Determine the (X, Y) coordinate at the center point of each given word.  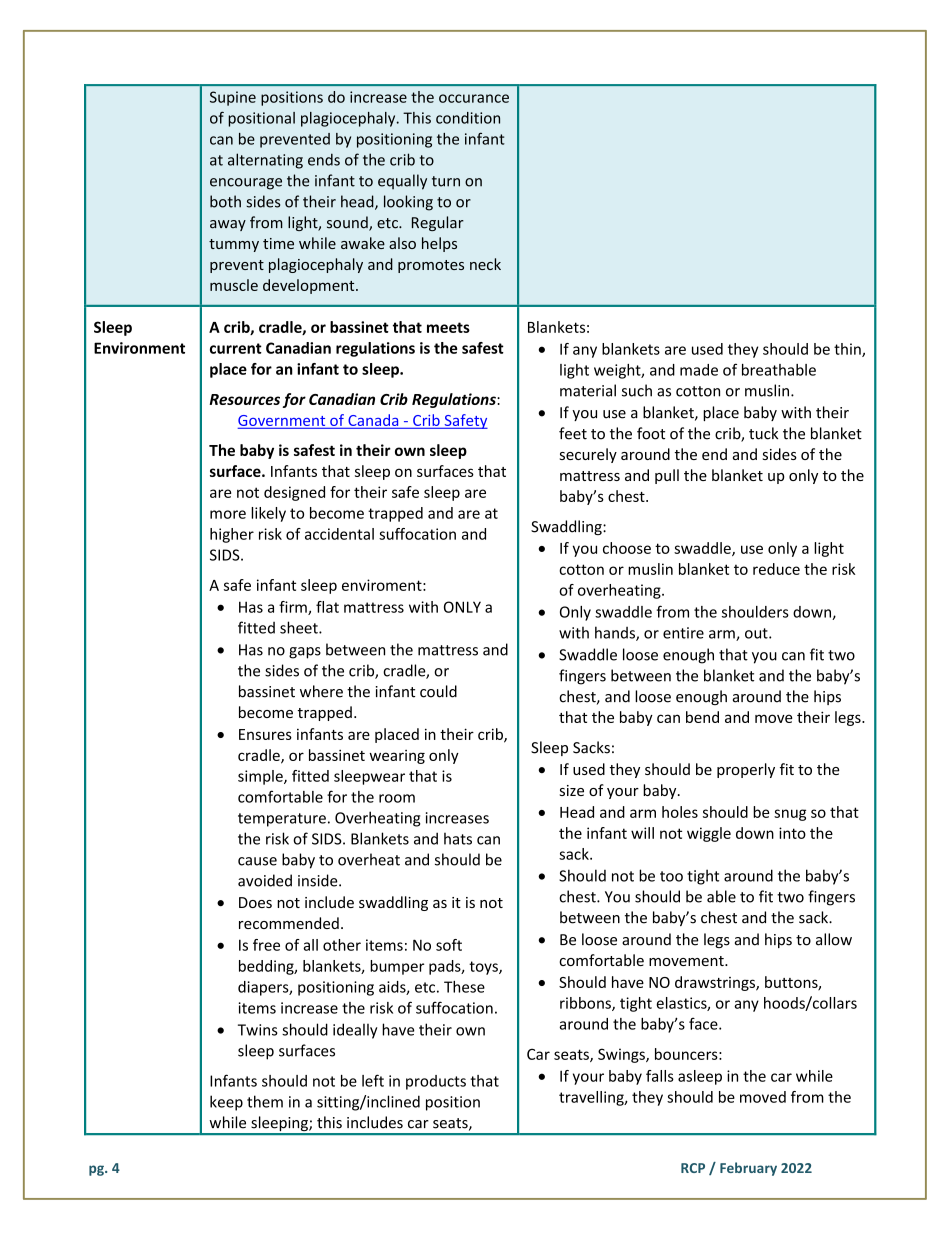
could (438, 691)
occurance (474, 98)
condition (468, 118)
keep (226, 1103)
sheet (300, 627)
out (757, 633)
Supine (233, 98)
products (436, 1082)
